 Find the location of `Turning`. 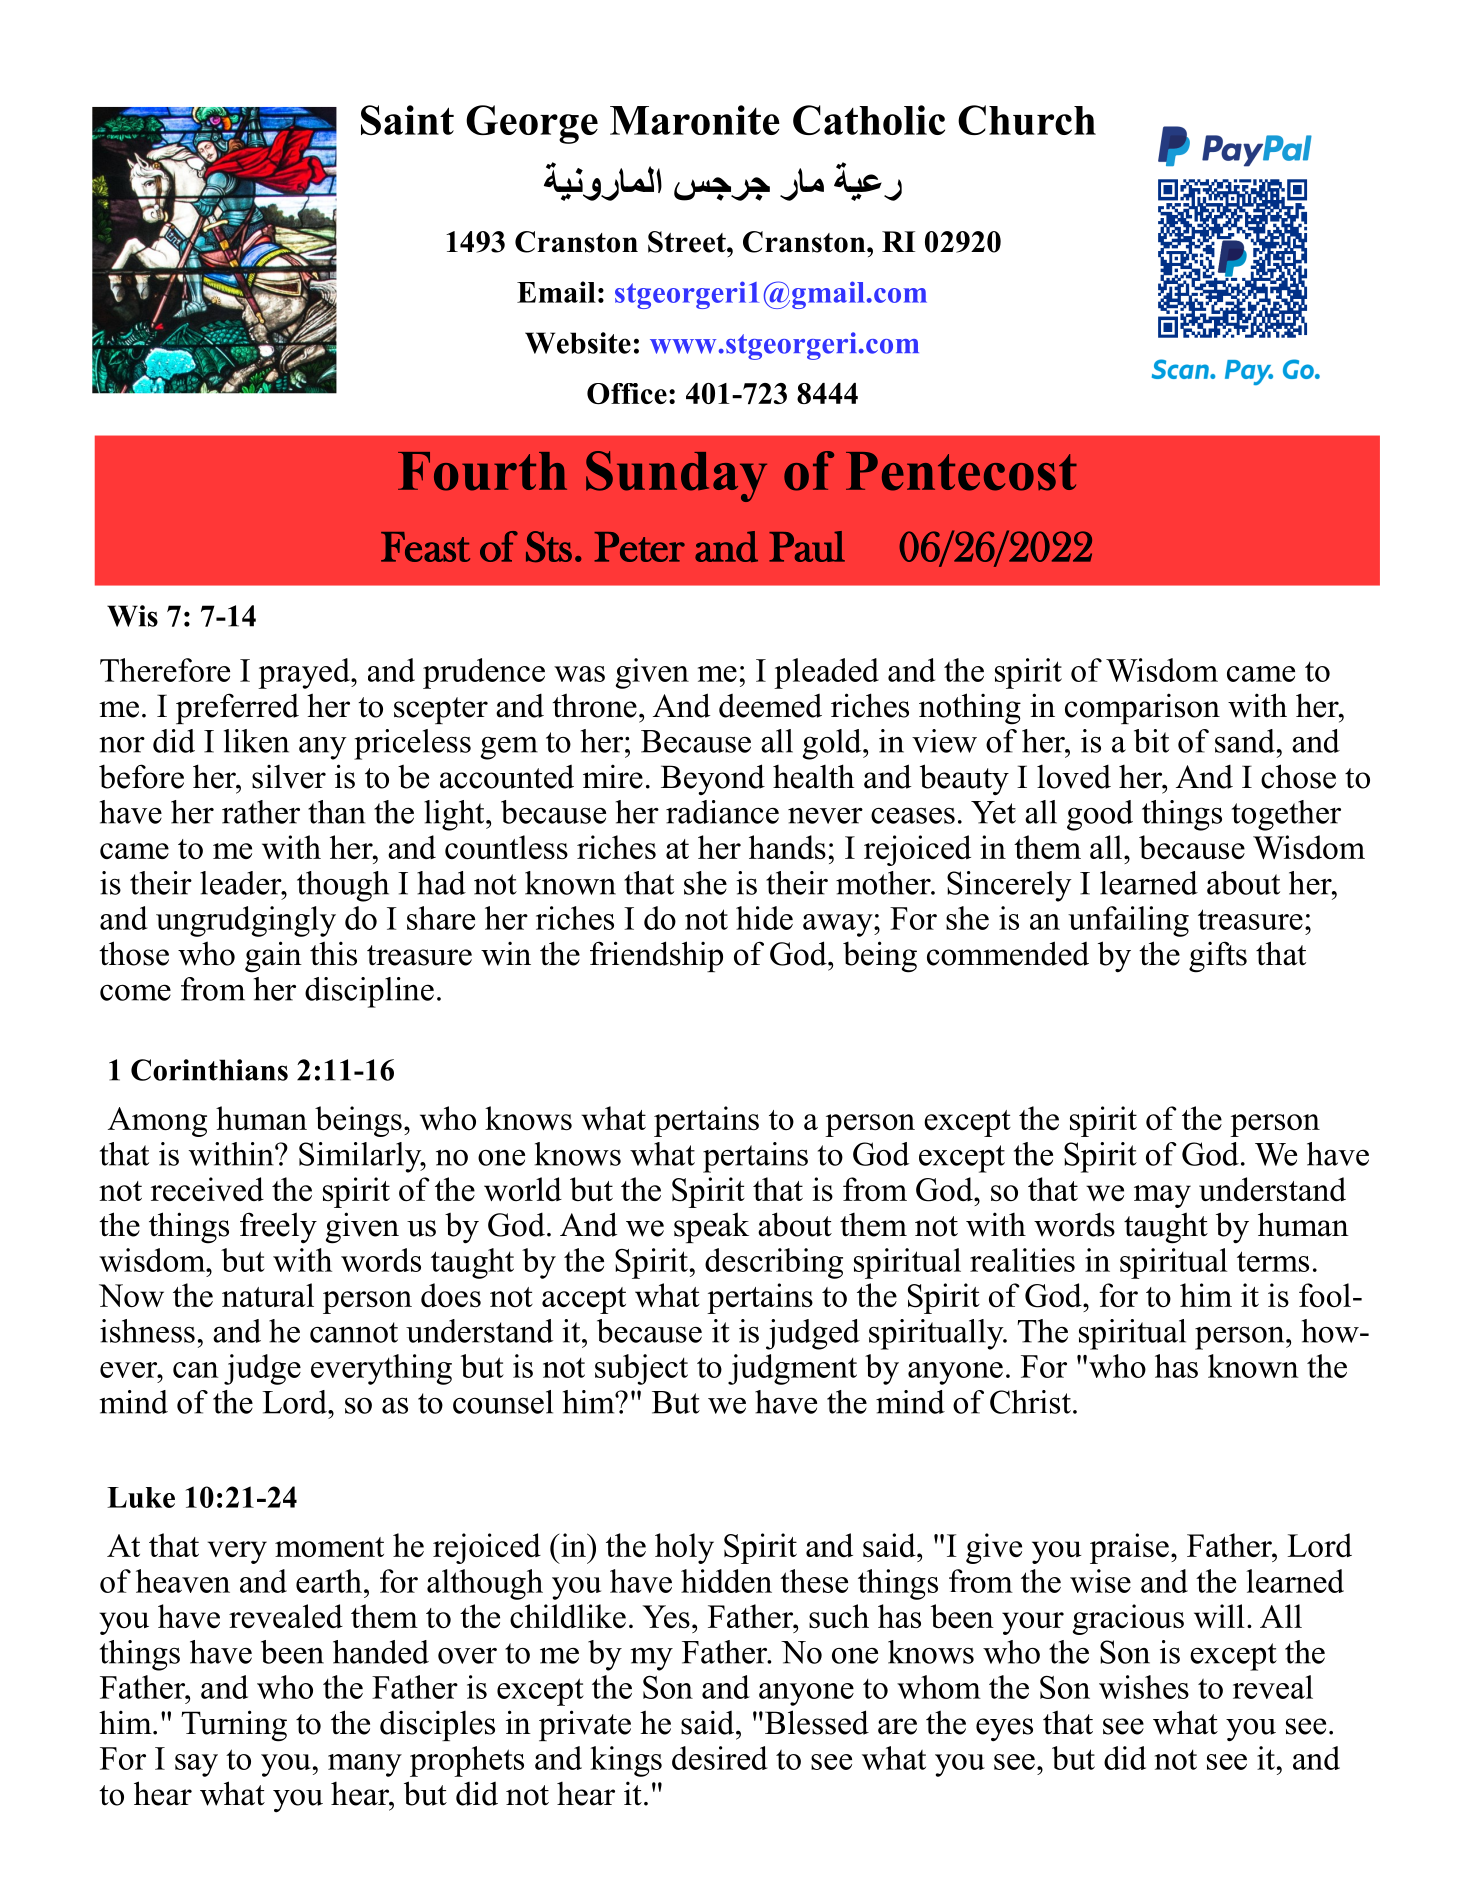

Turning is located at coordinates (234, 1726).
